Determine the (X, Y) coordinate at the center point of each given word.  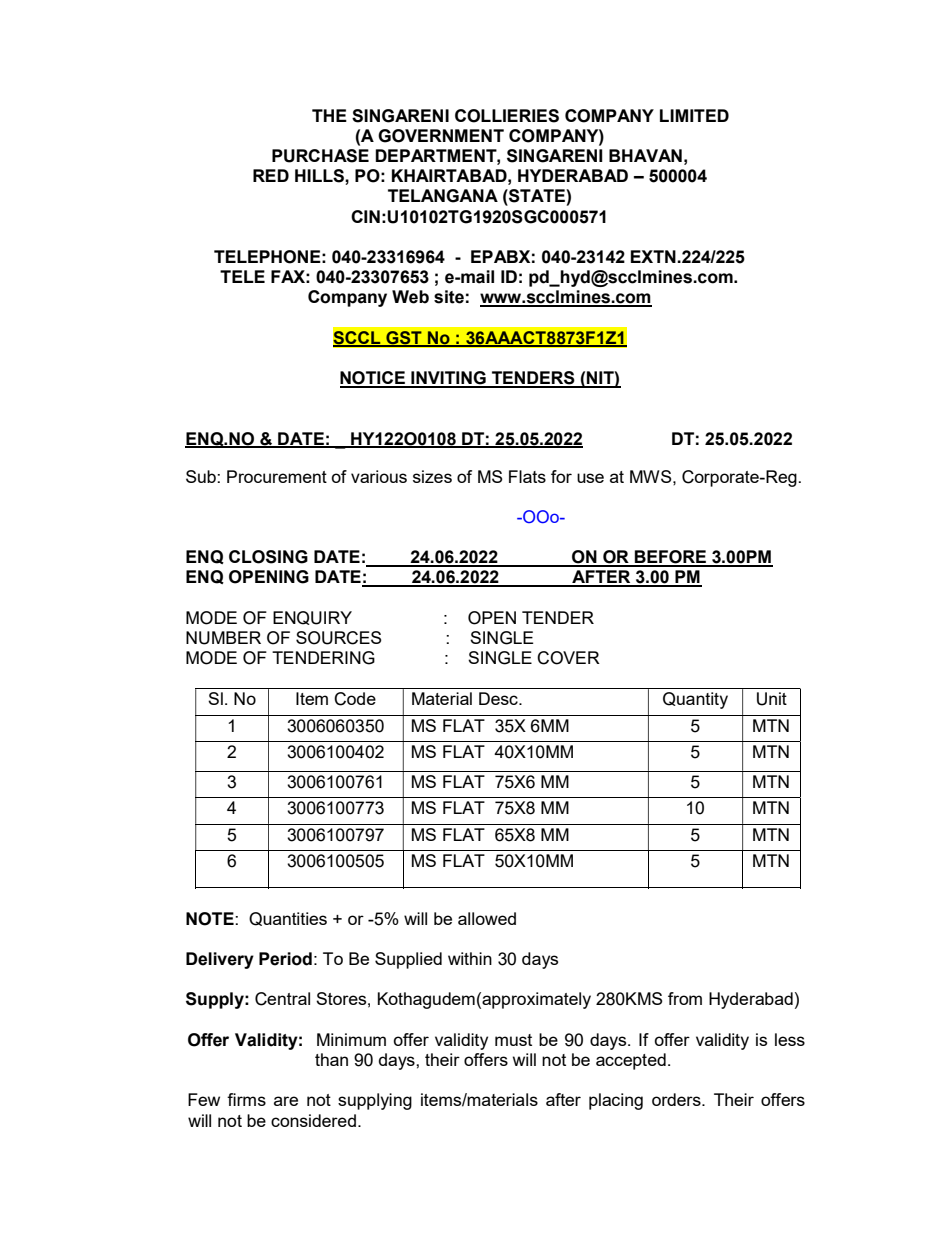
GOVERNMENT (441, 136)
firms (246, 1099)
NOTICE (373, 379)
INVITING (448, 379)
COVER (568, 658)
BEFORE (671, 558)
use (590, 478)
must (513, 1040)
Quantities (288, 919)
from (685, 998)
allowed (487, 918)
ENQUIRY (312, 618)
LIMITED (694, 115)
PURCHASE (320, 156)
